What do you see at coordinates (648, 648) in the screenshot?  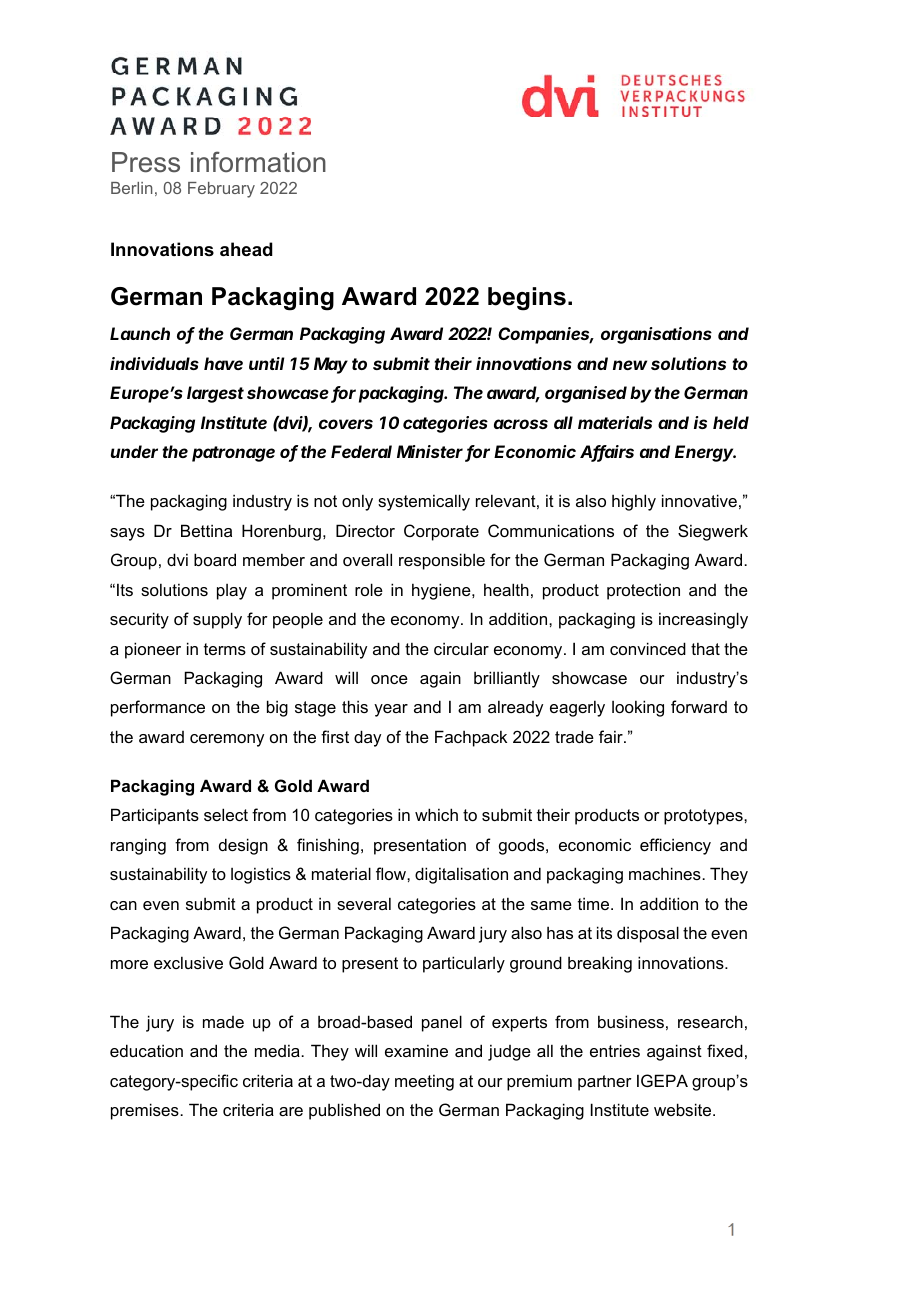 I see `convinced` at bounding box center [648, 648].
